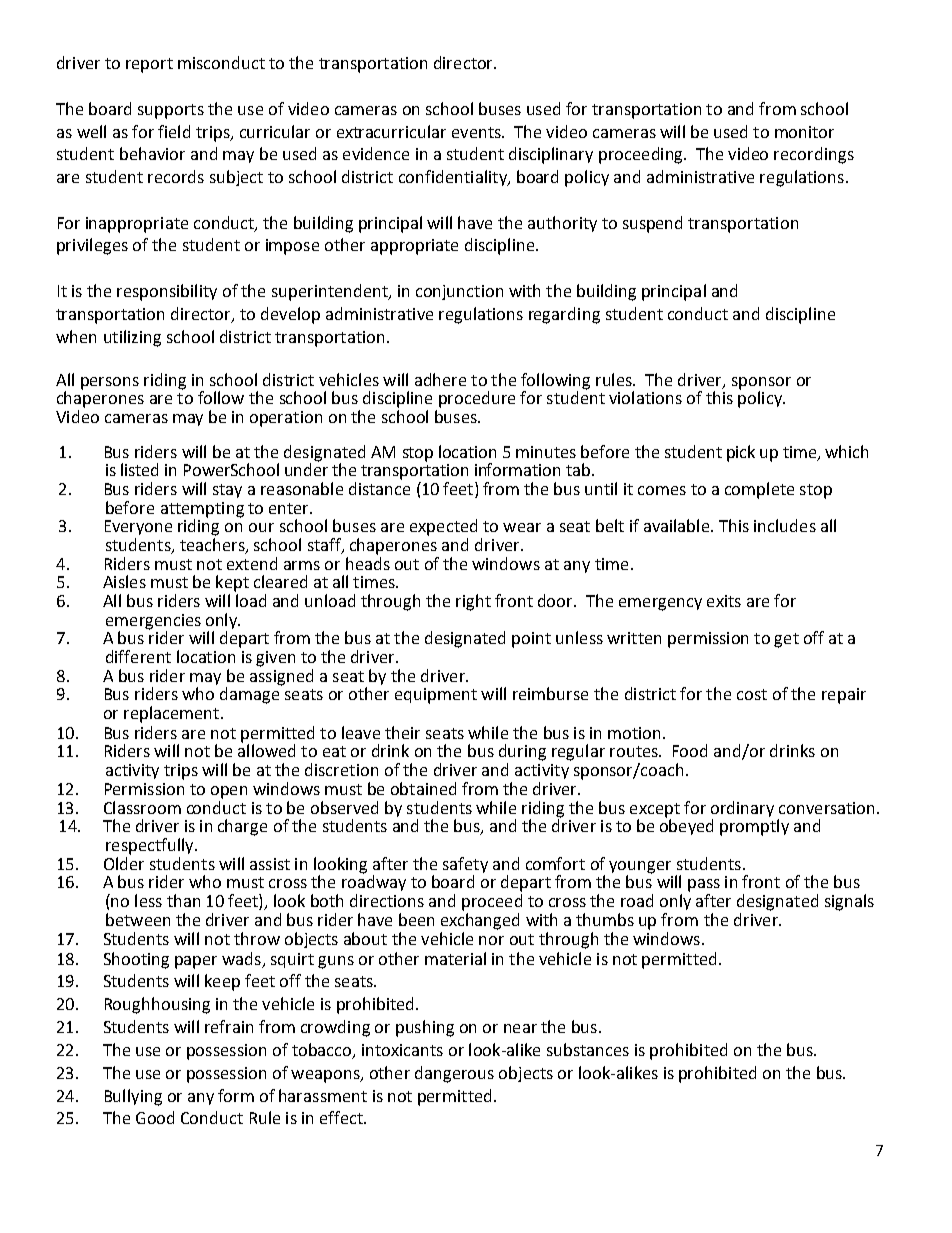 This page has width=952, height=1233. What do you see at coordinates (754, 827) in the page?
I see `promptly` at bounding box center [754, 827].
